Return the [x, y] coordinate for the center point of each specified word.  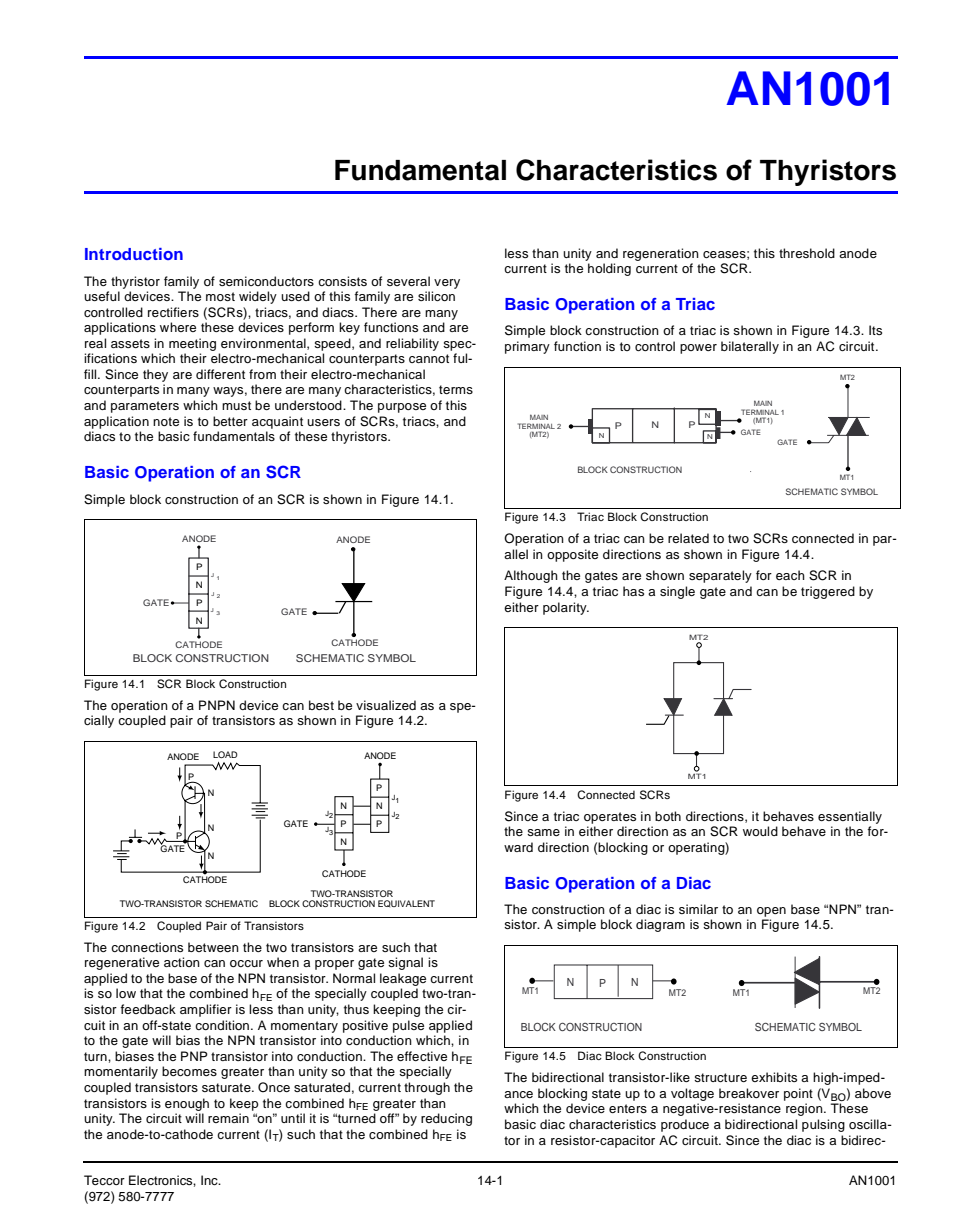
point [798, 1094]
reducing [446, 1119]
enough [187, 1104]
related [688, 538]
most [220, 296]
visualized [386, 705]
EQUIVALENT [406, 903]
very [447, 284]
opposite [572, 555]
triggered [828, 592]
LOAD [225, 754]
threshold [807, 253]
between [213, 947]
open [771, 912]
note [166, 421]
